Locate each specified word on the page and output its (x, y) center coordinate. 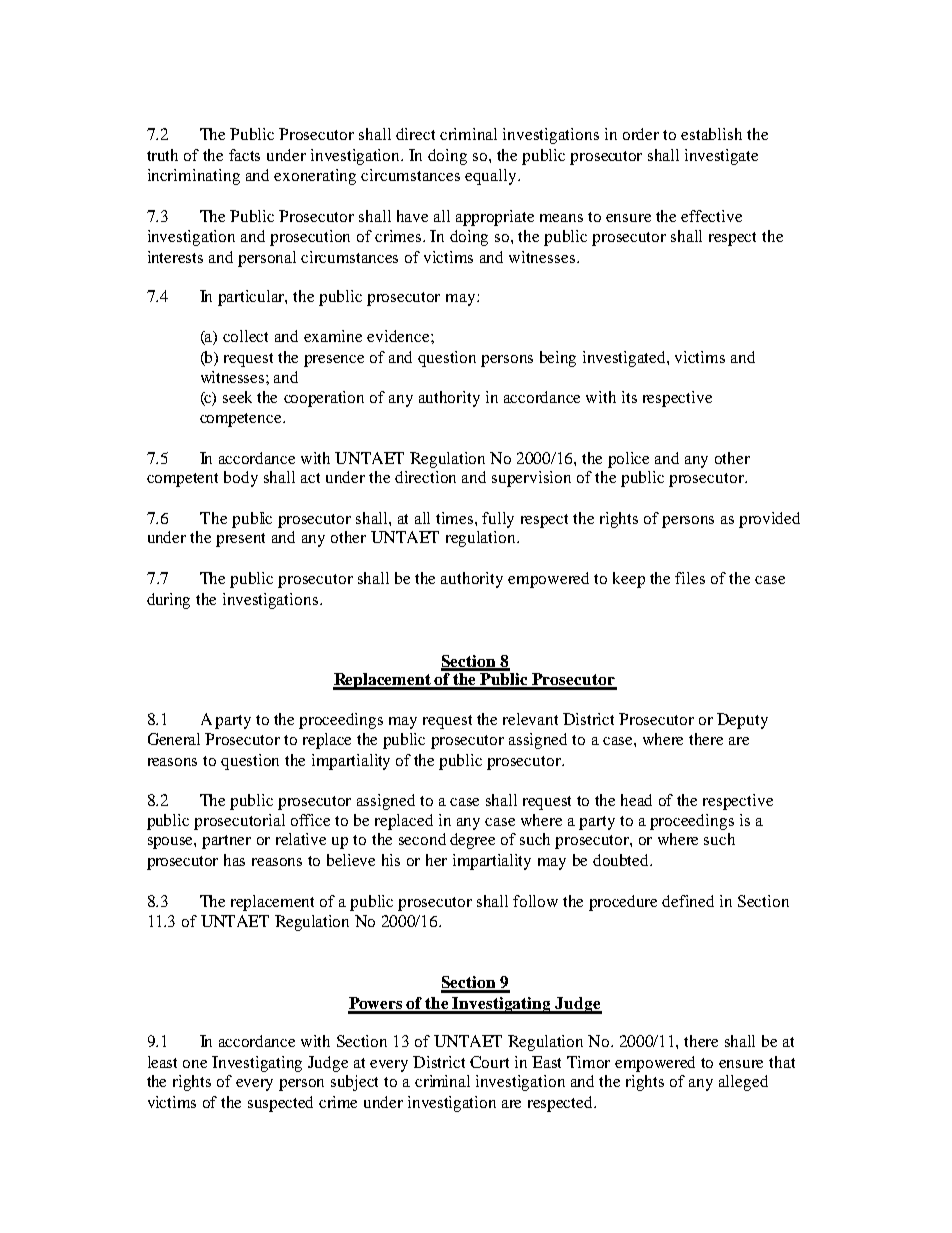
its (629, 397)
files (690, 578)
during (168, 601)
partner (226, 842)
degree (472, 841)
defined (688, 901)
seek (237, 397)
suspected (280, 1104)
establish (711, 134)
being (558, 359)
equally (492, 177)
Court (489, 1062)
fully (498, 520)
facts (244, 155)
